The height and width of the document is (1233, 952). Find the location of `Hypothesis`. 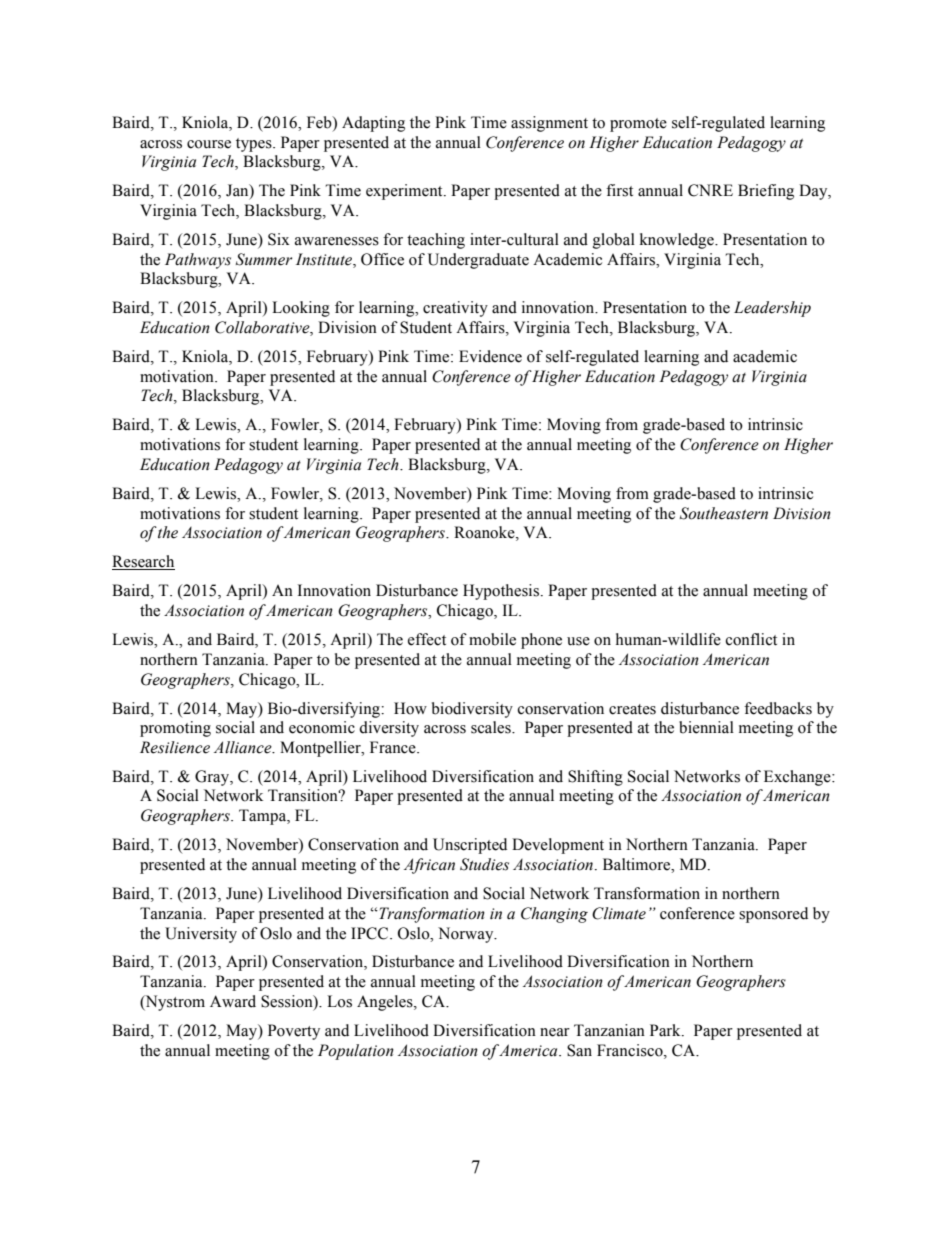

Hypothesis is located at coordinates (502, 592).
